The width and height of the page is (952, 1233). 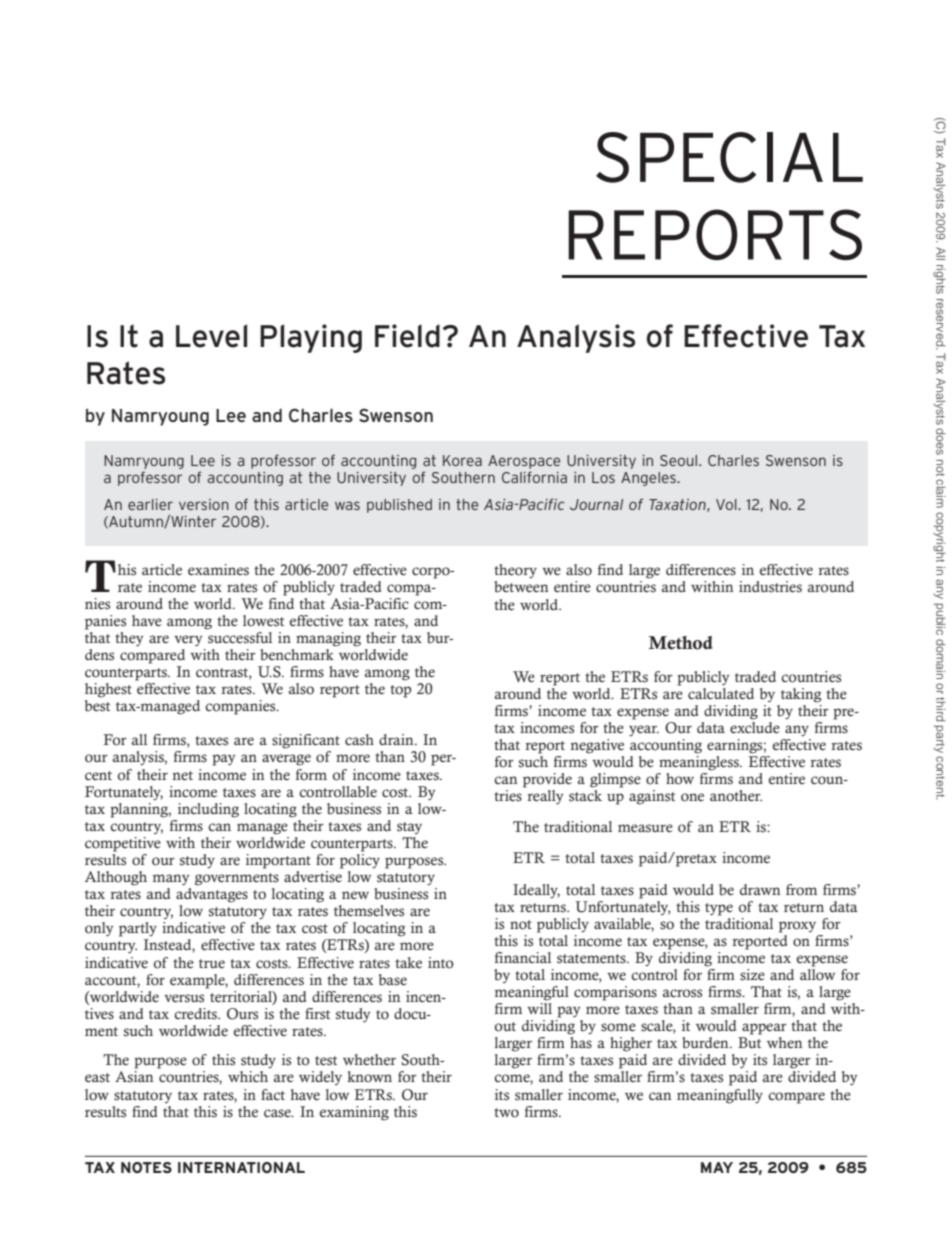 What do you see at coordinates (721, 694) in the page?
I see `calculated` at bounding box center [721, 694].
